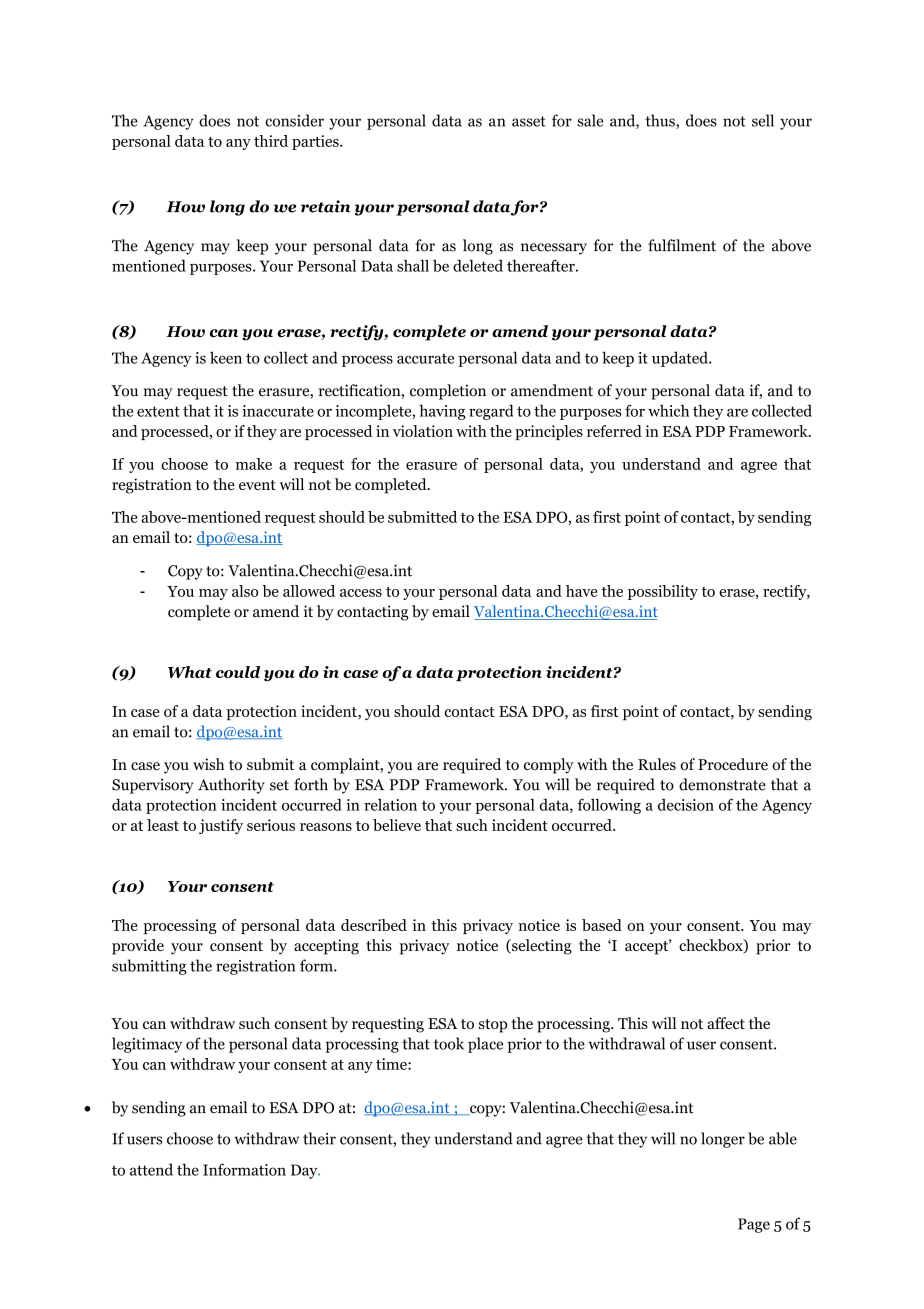 Image resolution: width=924 pixels, height=1309 pixels. Describe the element at coordinates (319, 1138) in the document. I see `their` at that location.
